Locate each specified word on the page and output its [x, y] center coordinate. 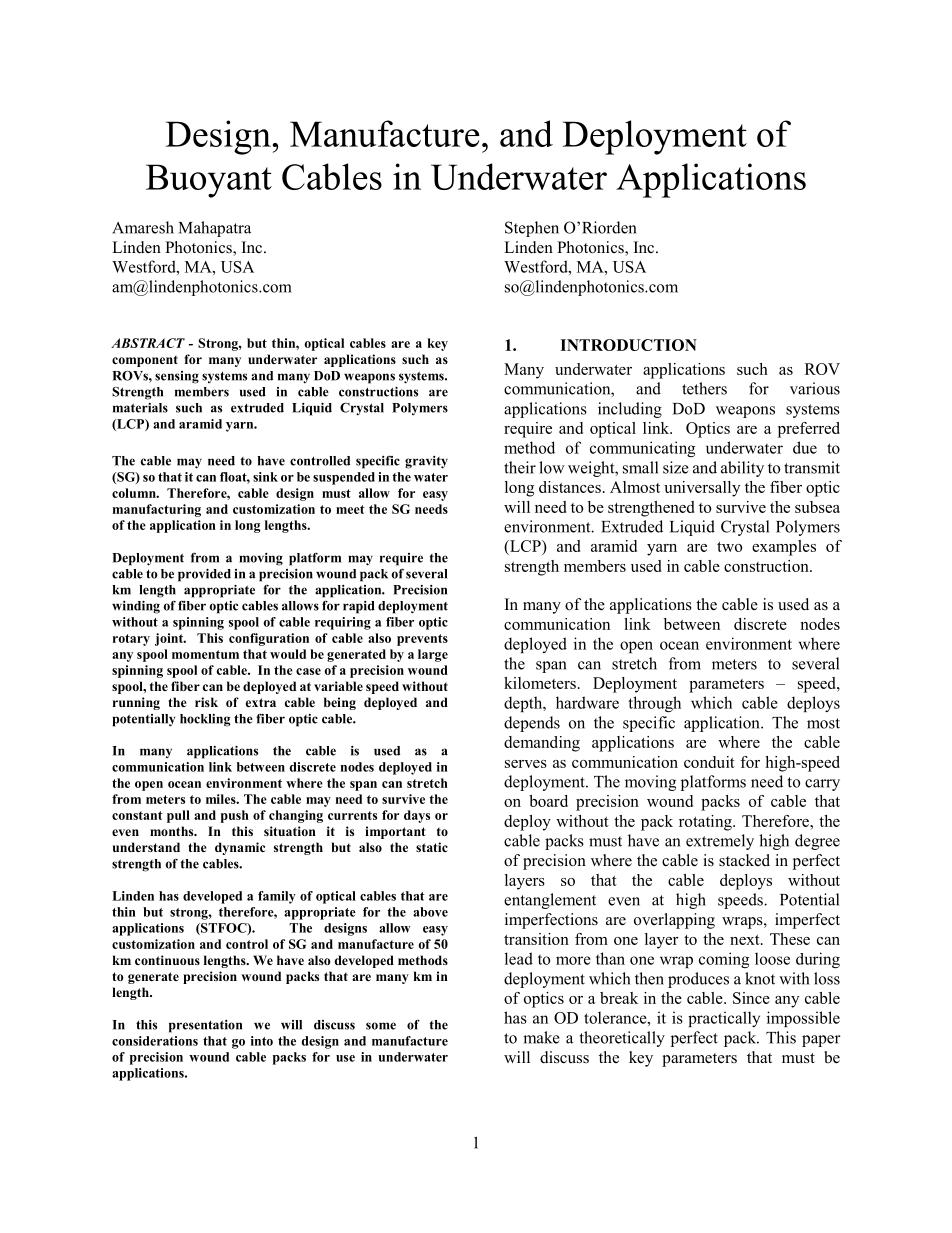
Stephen [532, 229]
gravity [426, 462]
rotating [706, 823]
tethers [704, 388]
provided [204, 575]
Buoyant [209, 181]
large [433, 655]
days [417, 816]
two [729, 547]
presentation [205, 1026]
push [235, 816]
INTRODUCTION [628, 345]
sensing [177, 377]
